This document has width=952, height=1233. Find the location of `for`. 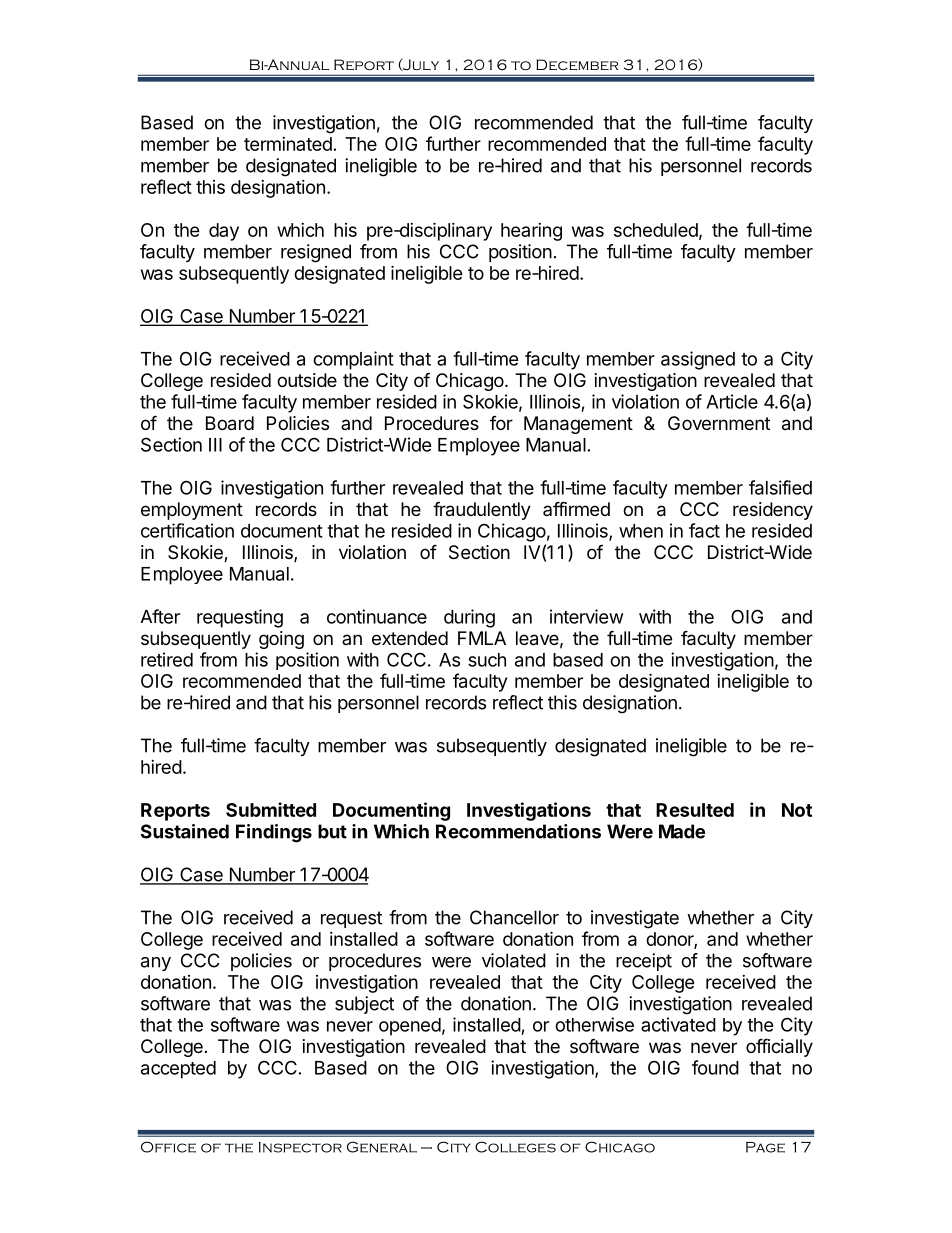

for is located at coordinates (501, 423).
